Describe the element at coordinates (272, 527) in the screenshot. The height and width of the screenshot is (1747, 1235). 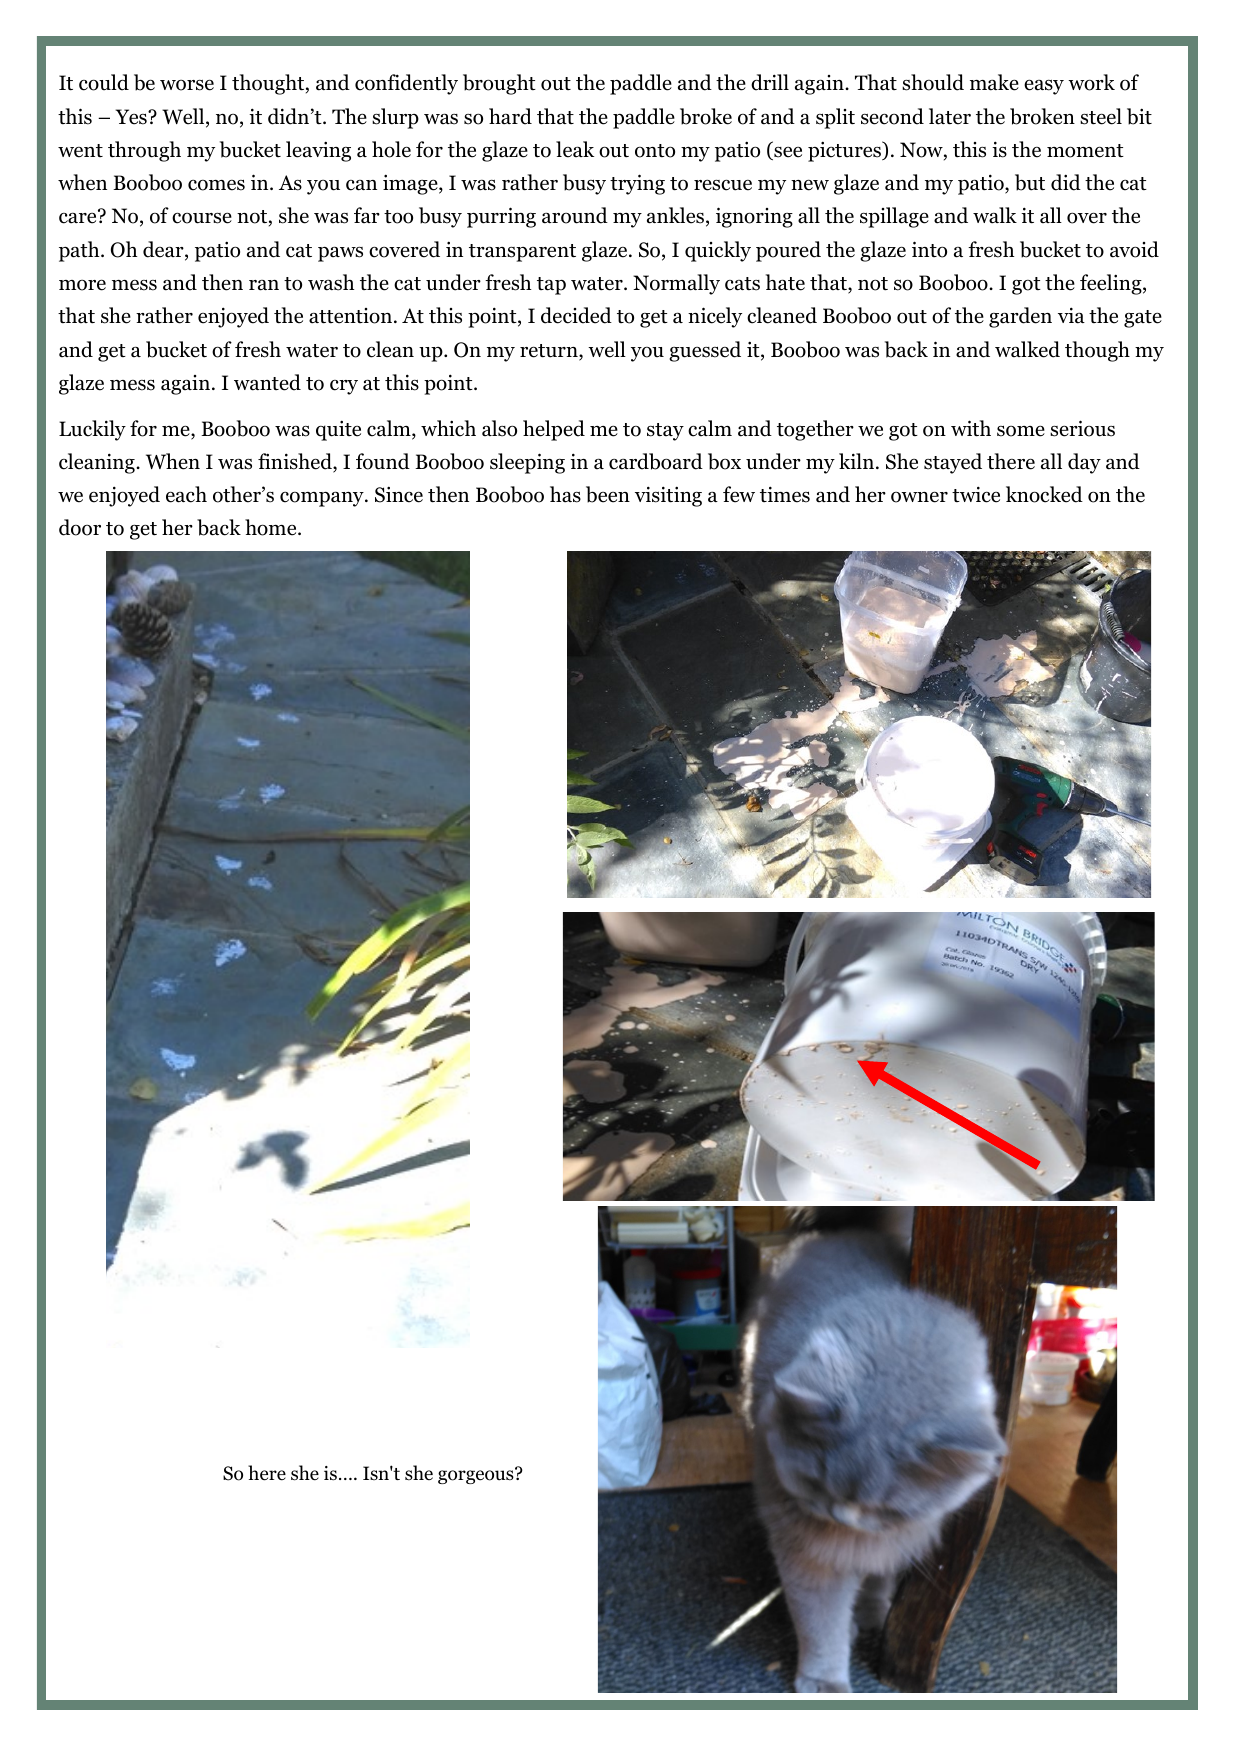
I see `home` at that location.
